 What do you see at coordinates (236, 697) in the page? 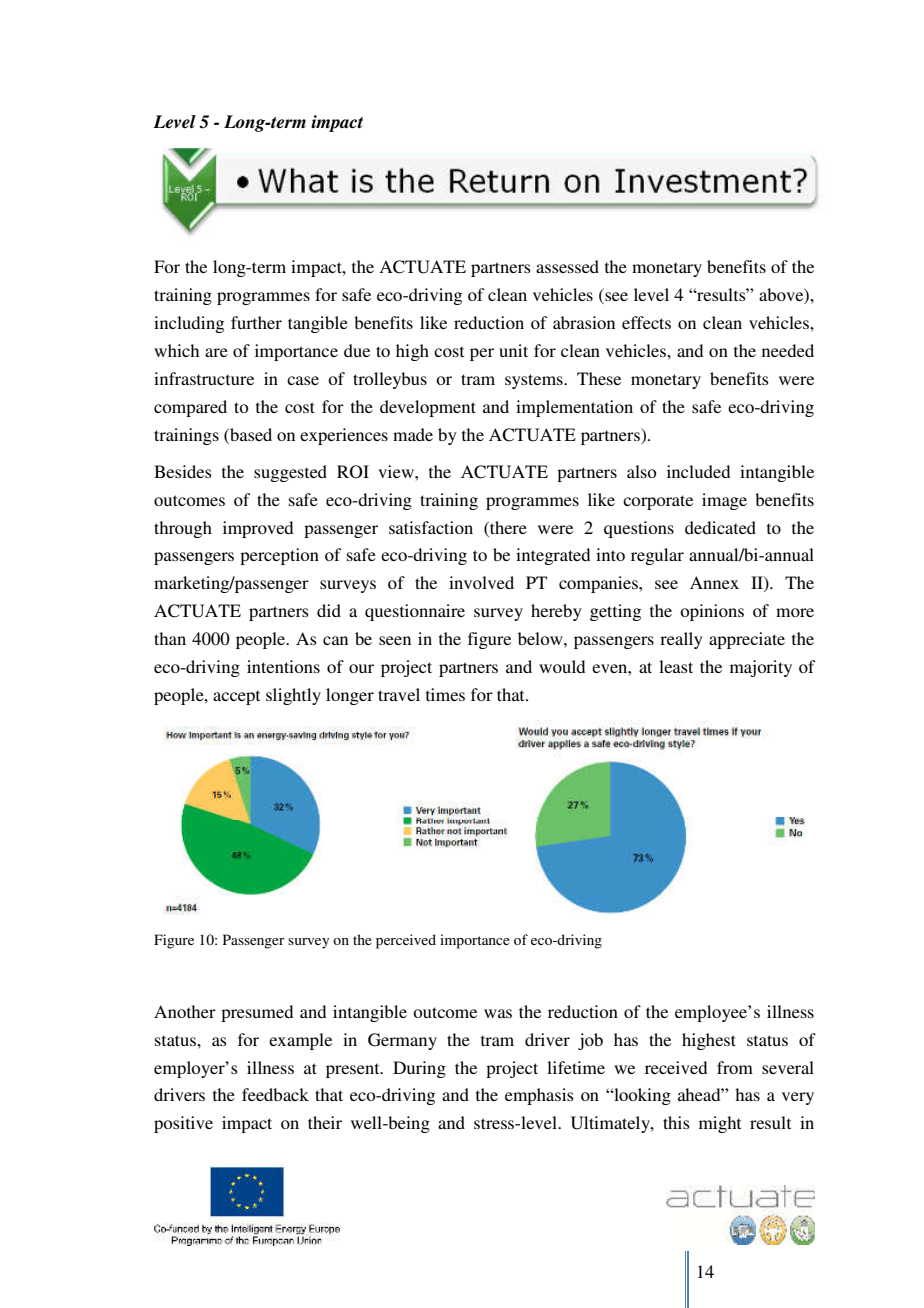
I see `accept` at bounding box center [236, 697].
